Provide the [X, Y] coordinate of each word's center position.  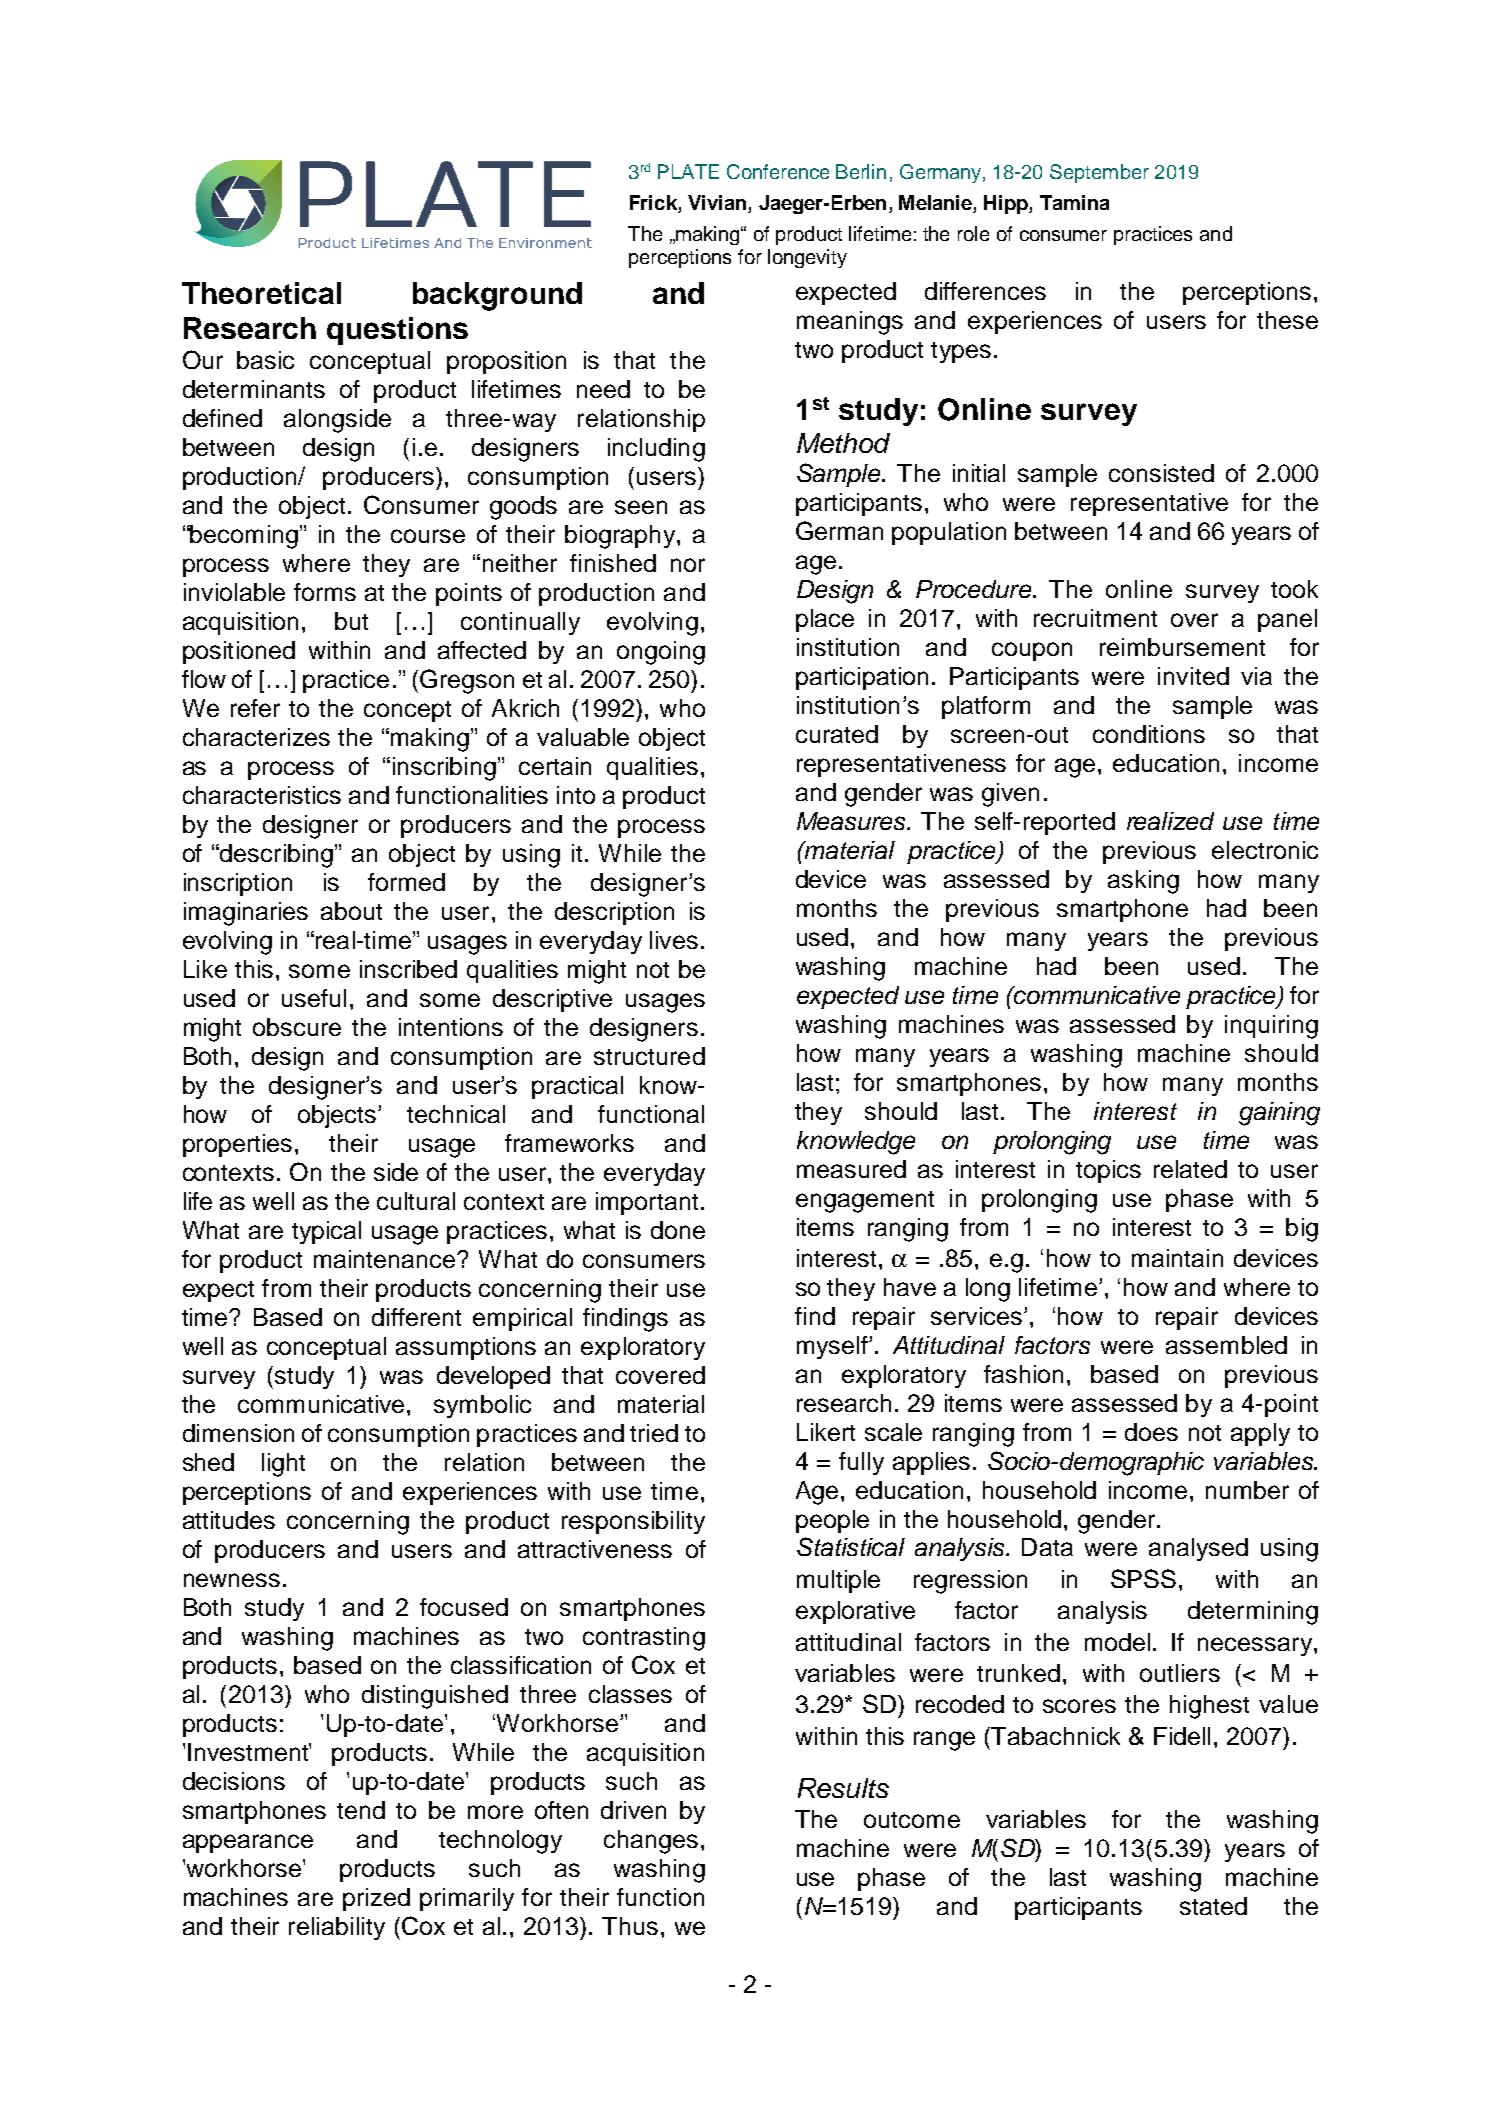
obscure [297, 1027]
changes [651, 1842]
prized [376, 1899]
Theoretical [261, 293]
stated [1213, 1906]
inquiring [1271, 1027]
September [1099, 173]
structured [649, 1056]
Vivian [717, 202]
